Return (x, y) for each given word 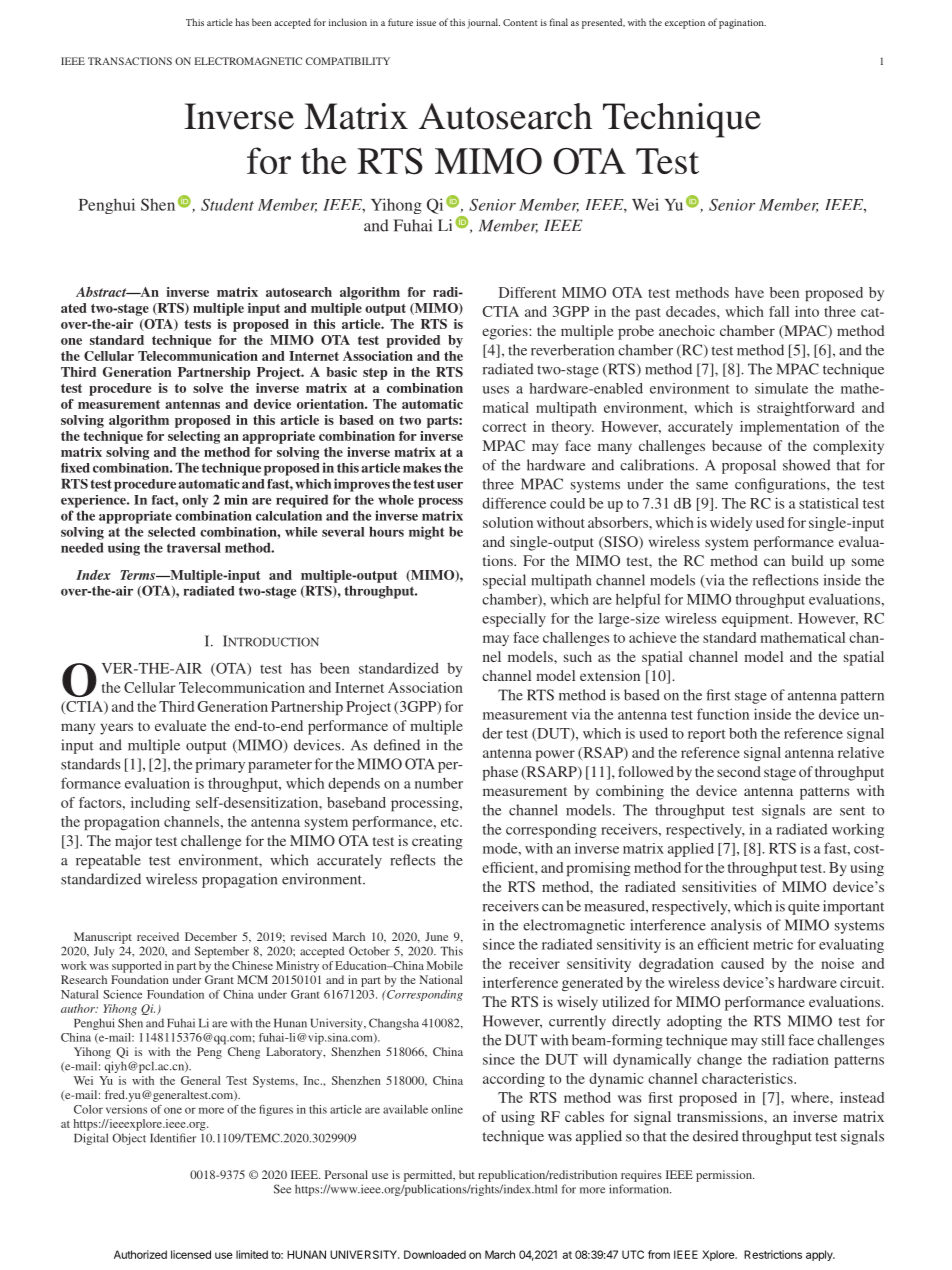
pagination (742, 24)
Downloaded (435, 1254)
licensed (191, 1254)
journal (483, 23)
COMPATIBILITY (348, 61)
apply (820, 1255)
